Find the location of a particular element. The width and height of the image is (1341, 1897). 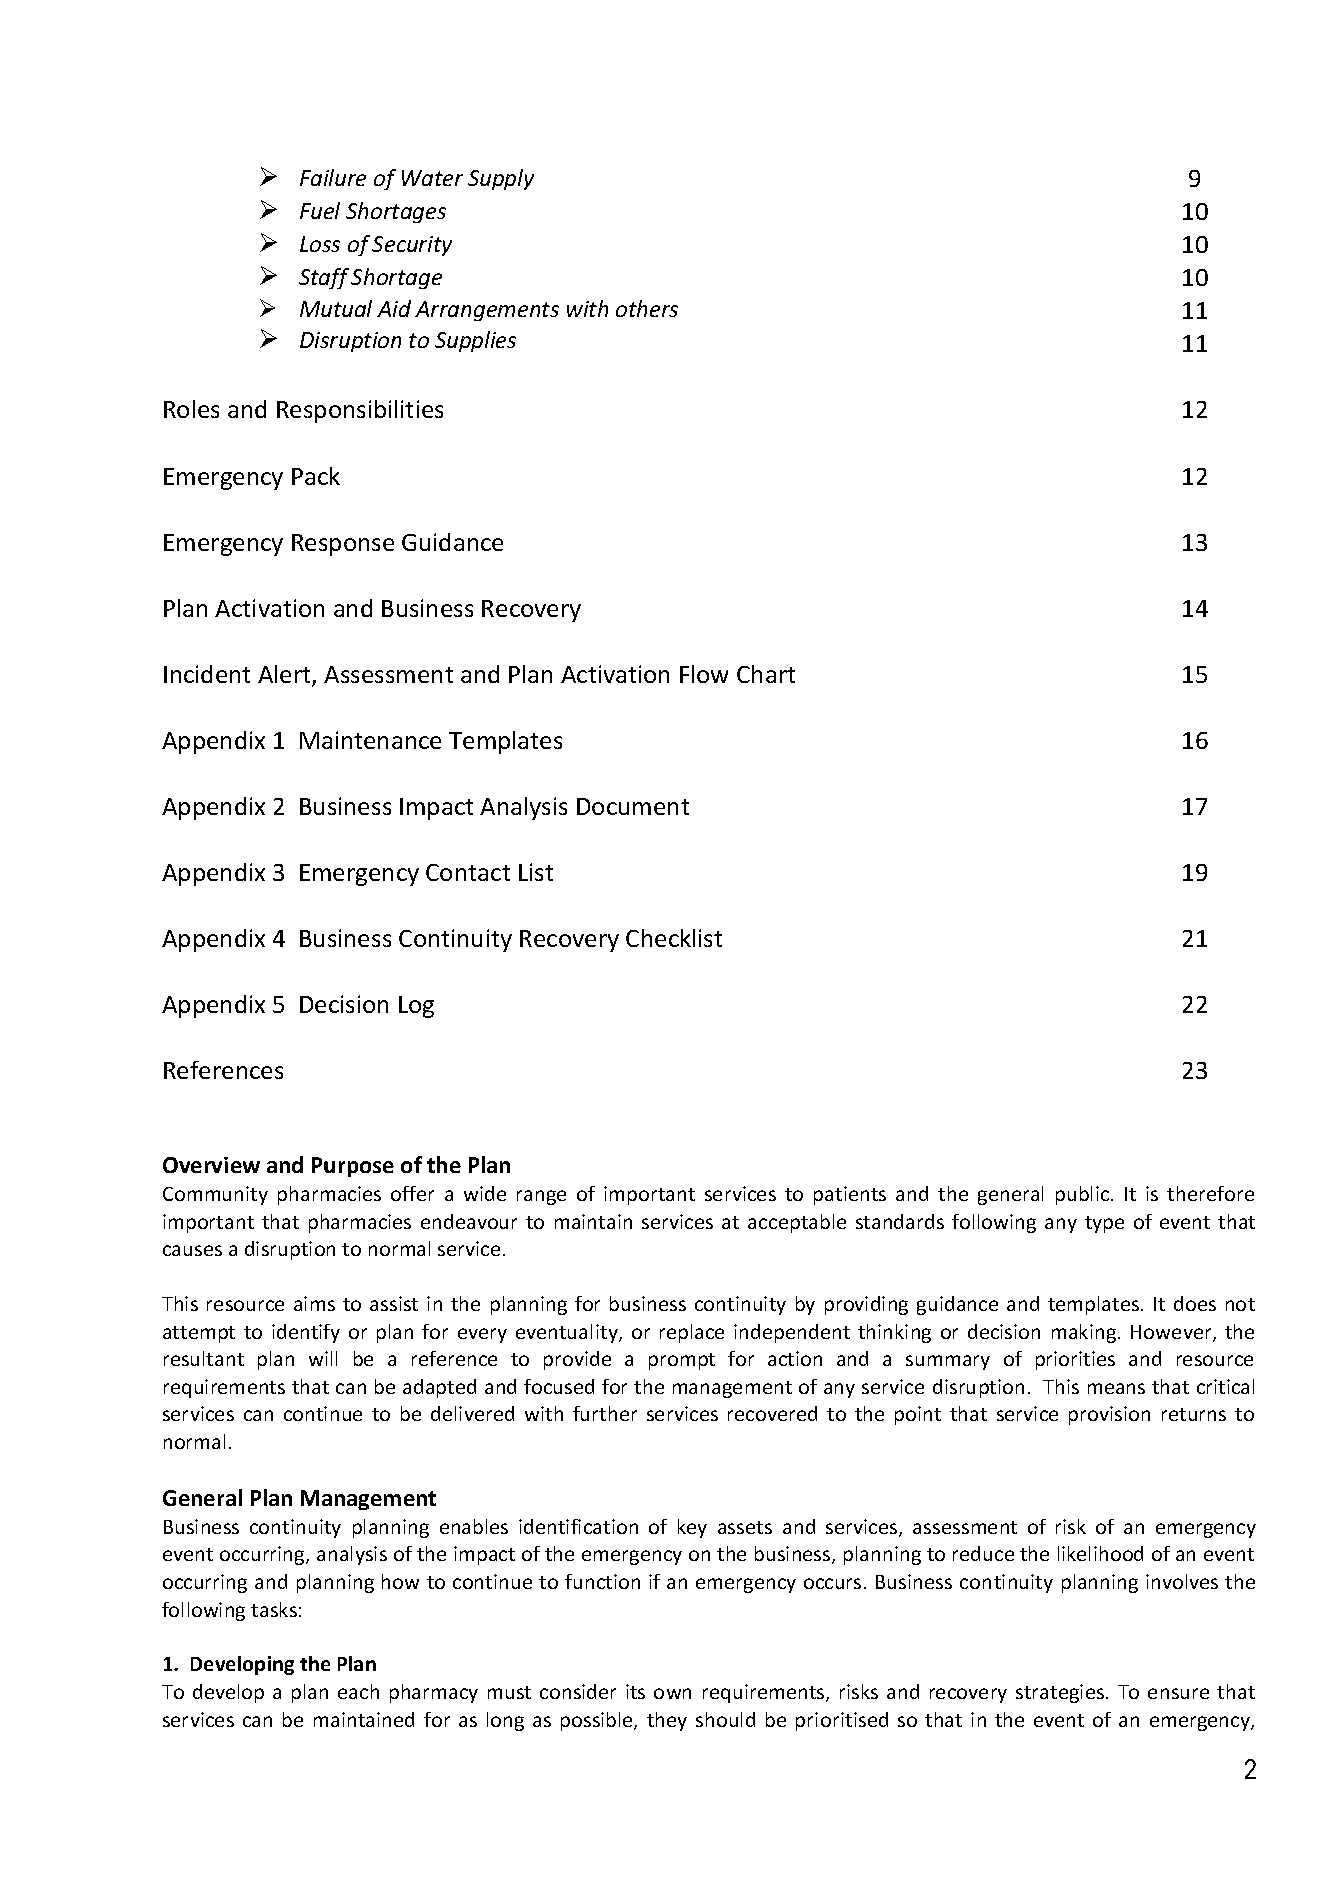

Alert is located at coordinates (285, 675).
